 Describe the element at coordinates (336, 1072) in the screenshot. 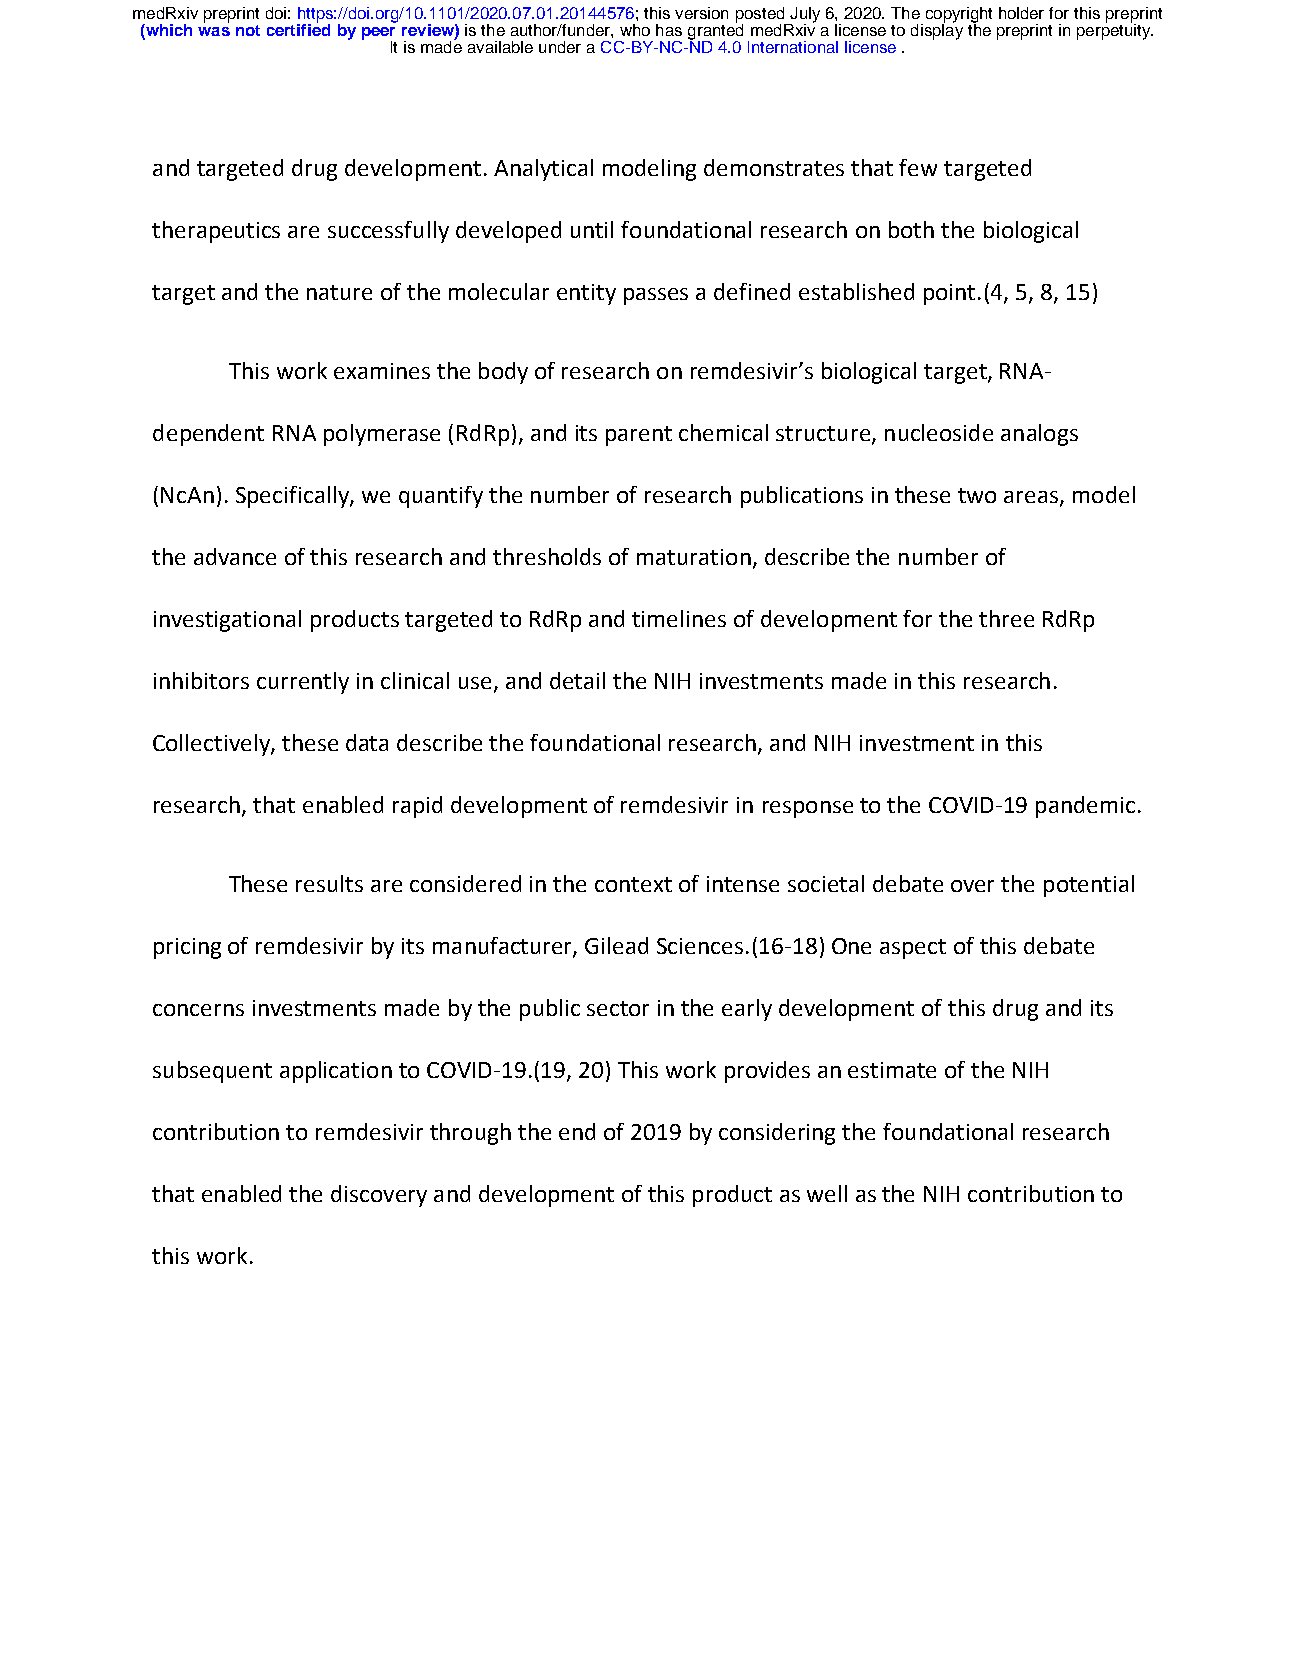

I see `application` at that location.
